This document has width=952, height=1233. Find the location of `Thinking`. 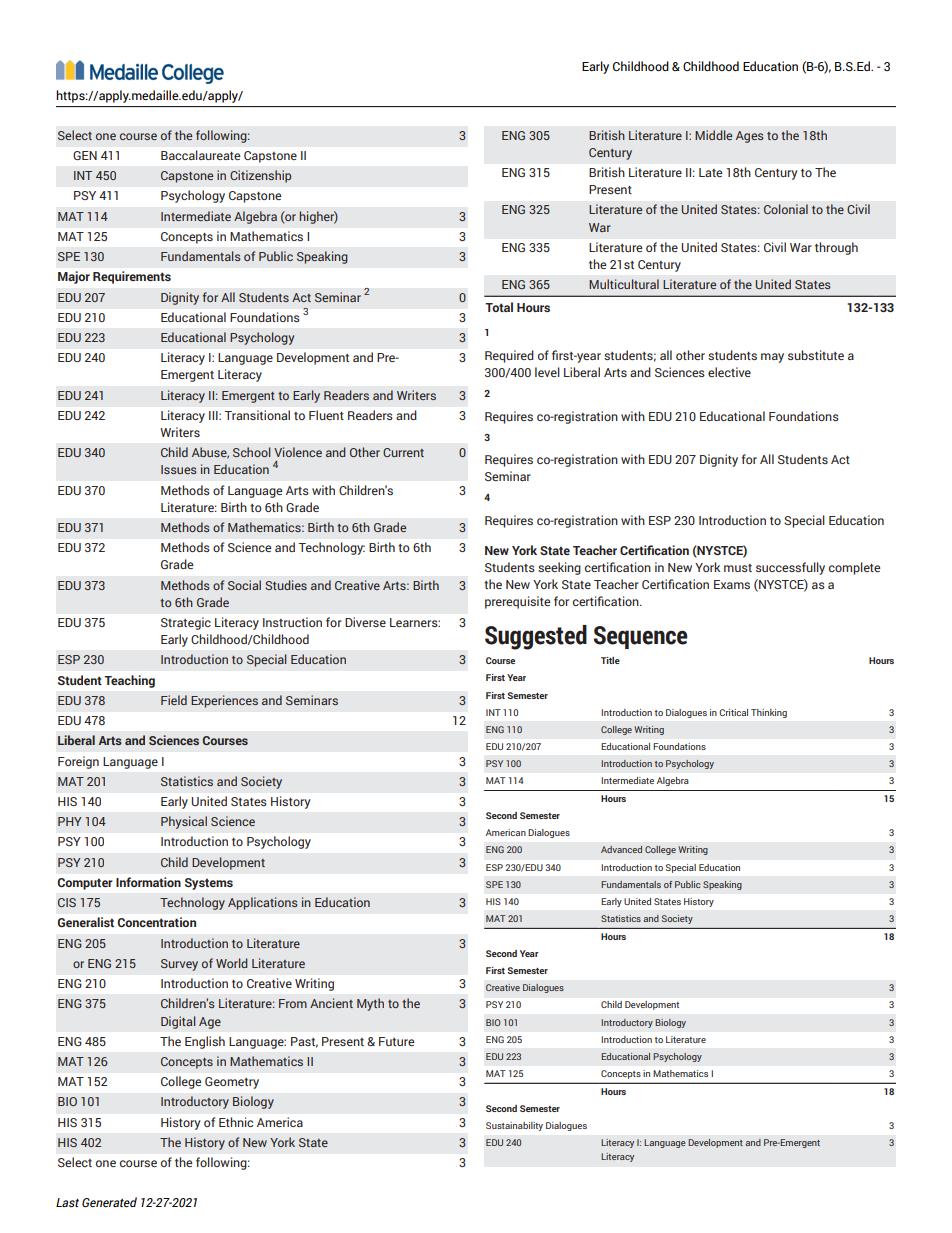

Thinking is located at coordinates (769, 713).
